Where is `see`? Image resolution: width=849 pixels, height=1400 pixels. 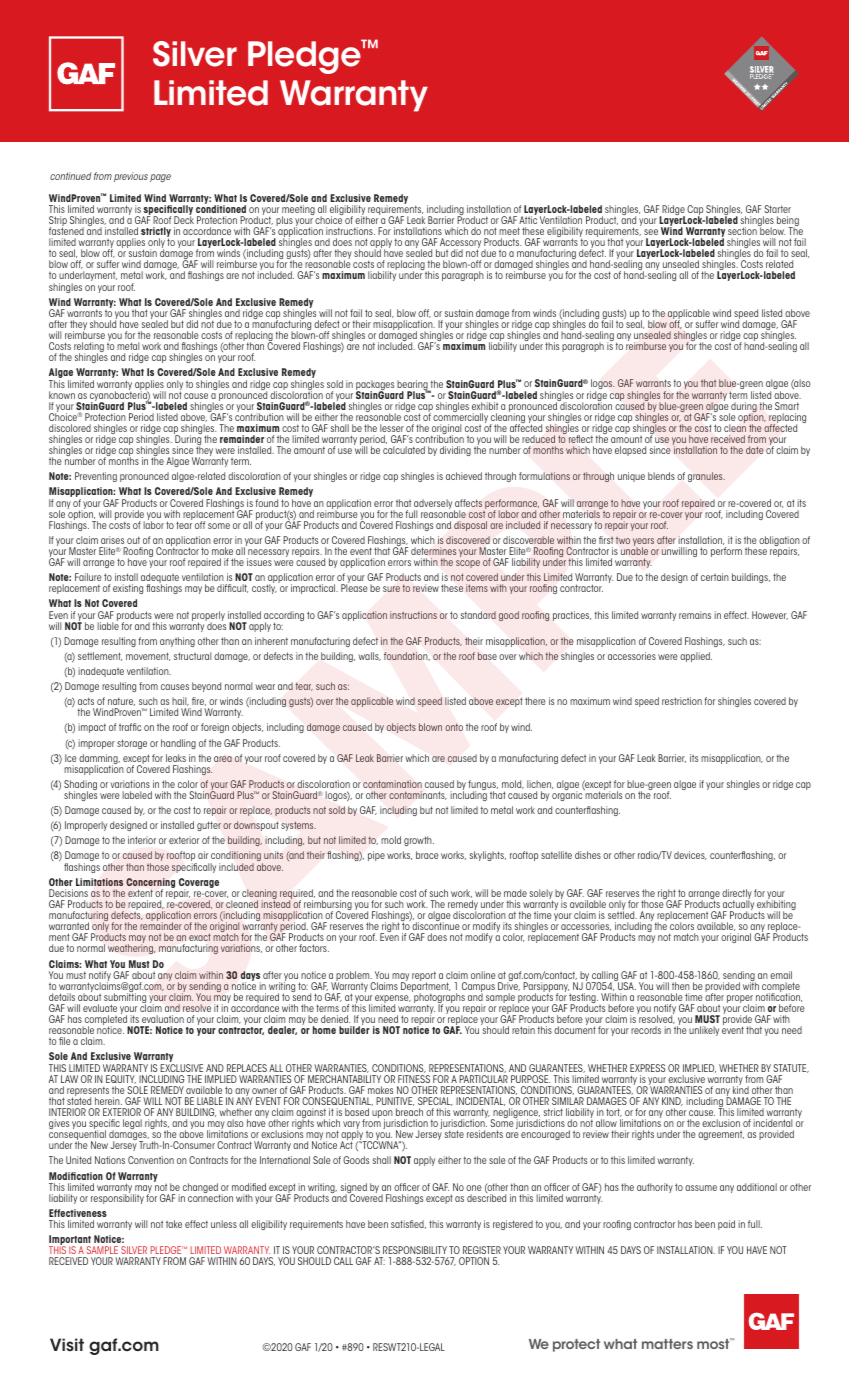
see is located at coordinates (651, 232).
